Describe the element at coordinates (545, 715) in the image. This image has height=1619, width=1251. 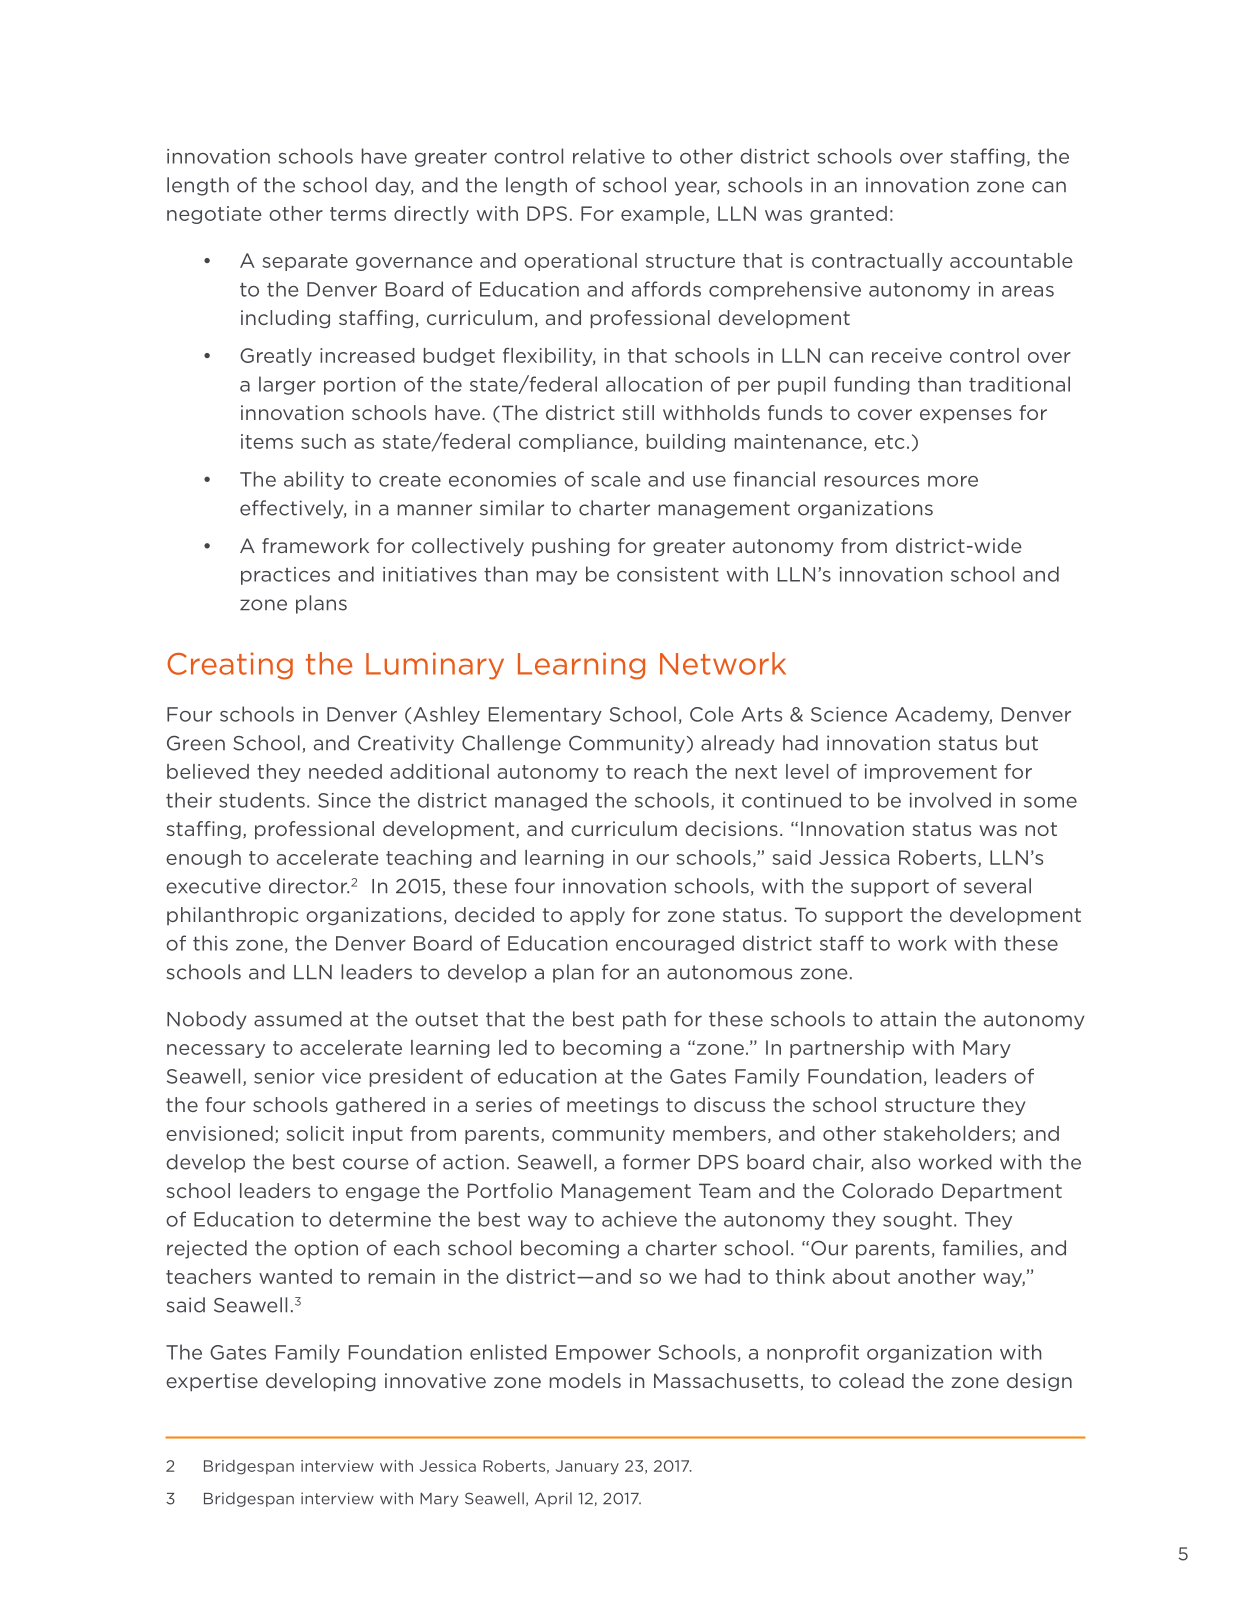
I see `Elementary` at that location.
